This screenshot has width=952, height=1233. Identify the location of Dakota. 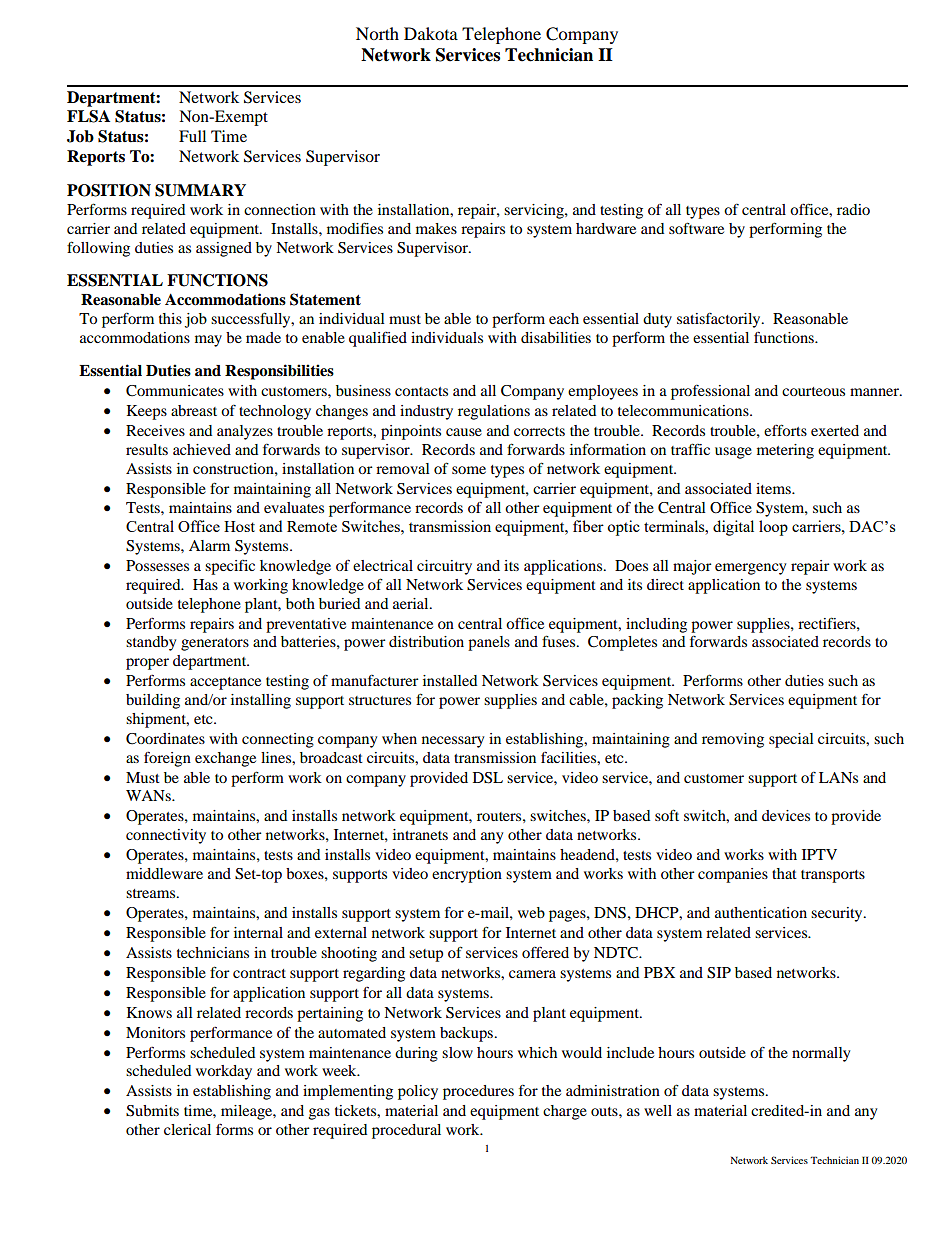
(431, 33).
